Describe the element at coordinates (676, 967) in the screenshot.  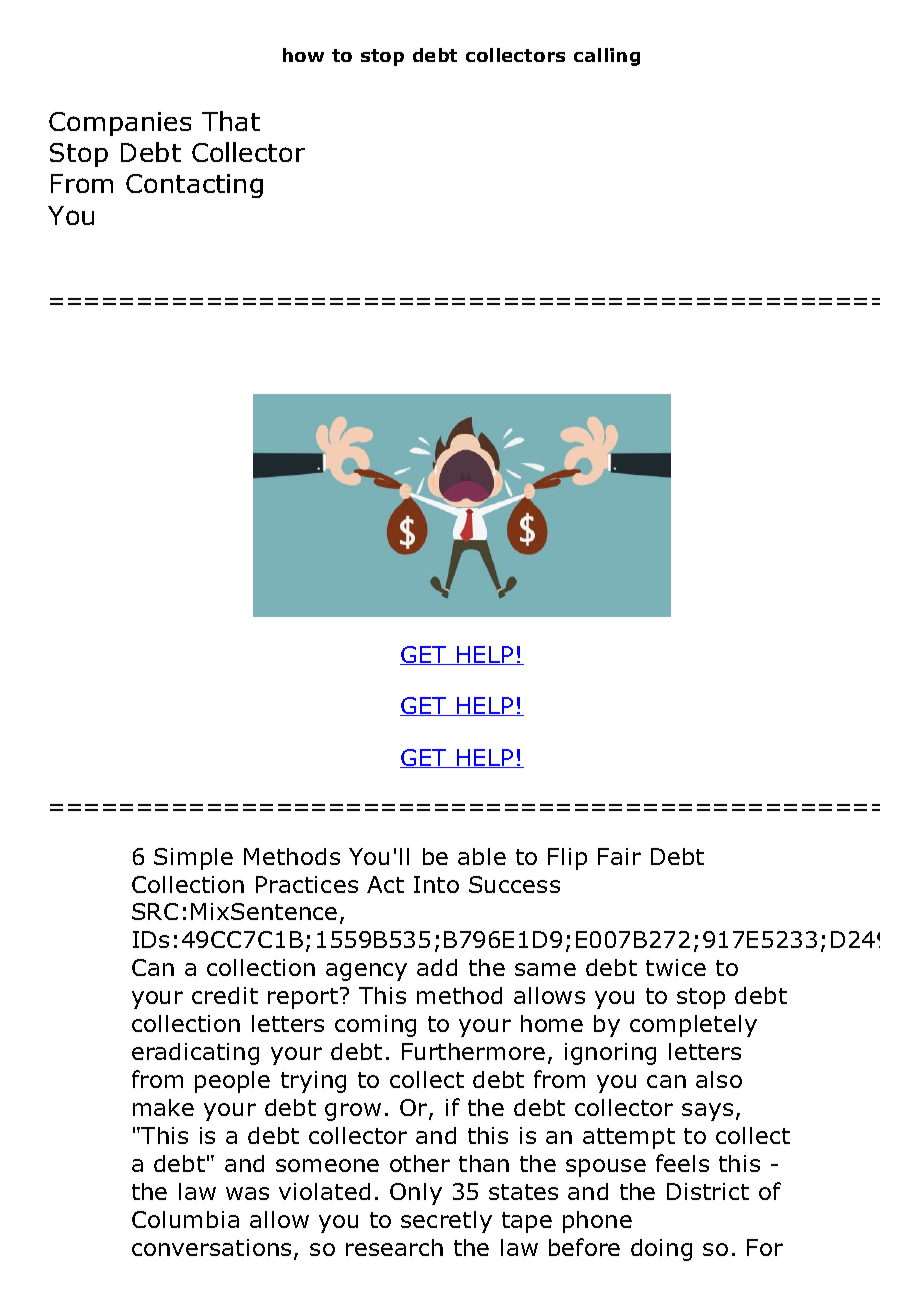
I see `twice` at that location.
